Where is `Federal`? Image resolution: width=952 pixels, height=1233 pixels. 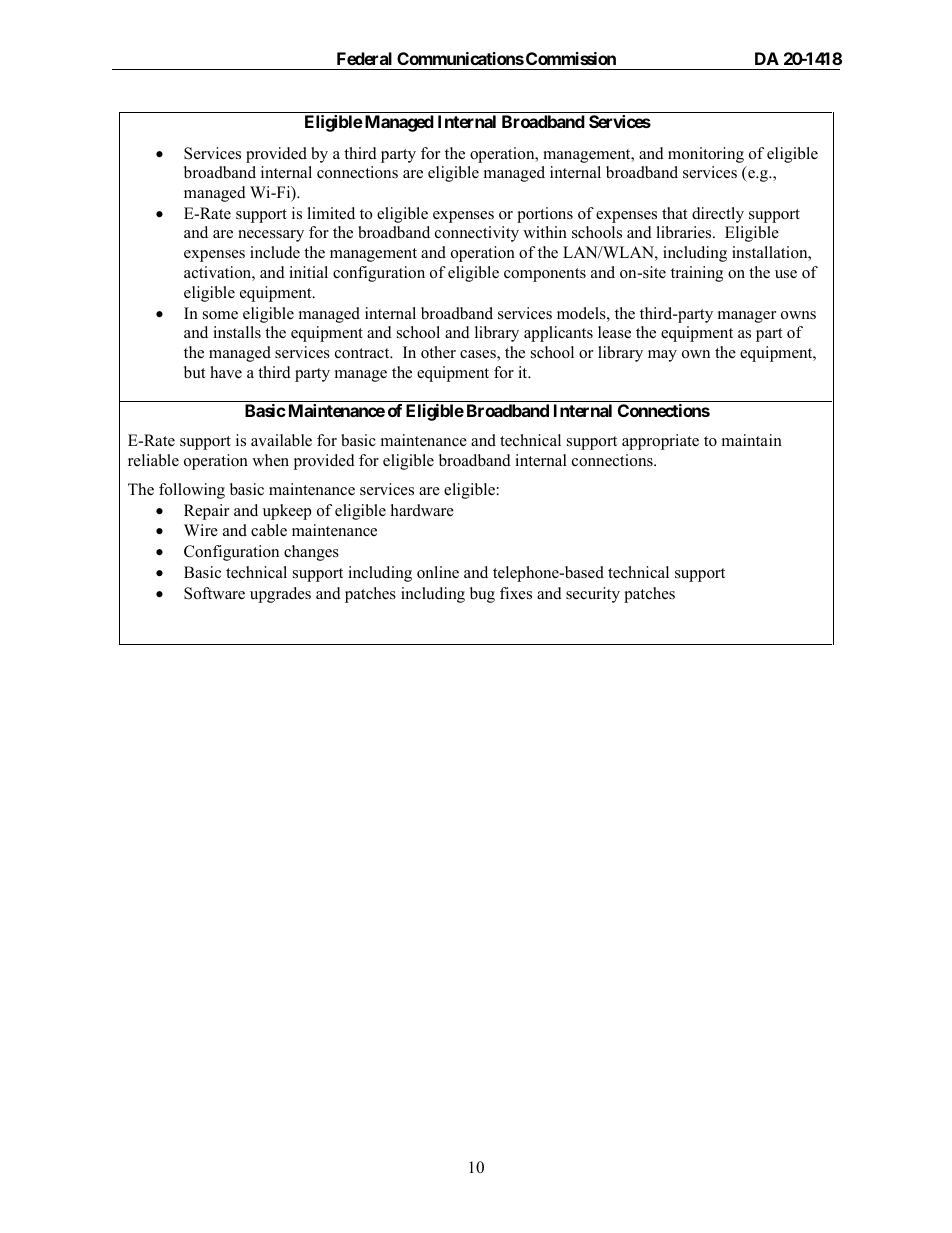 Federal is located at coordinates (364, 58).
